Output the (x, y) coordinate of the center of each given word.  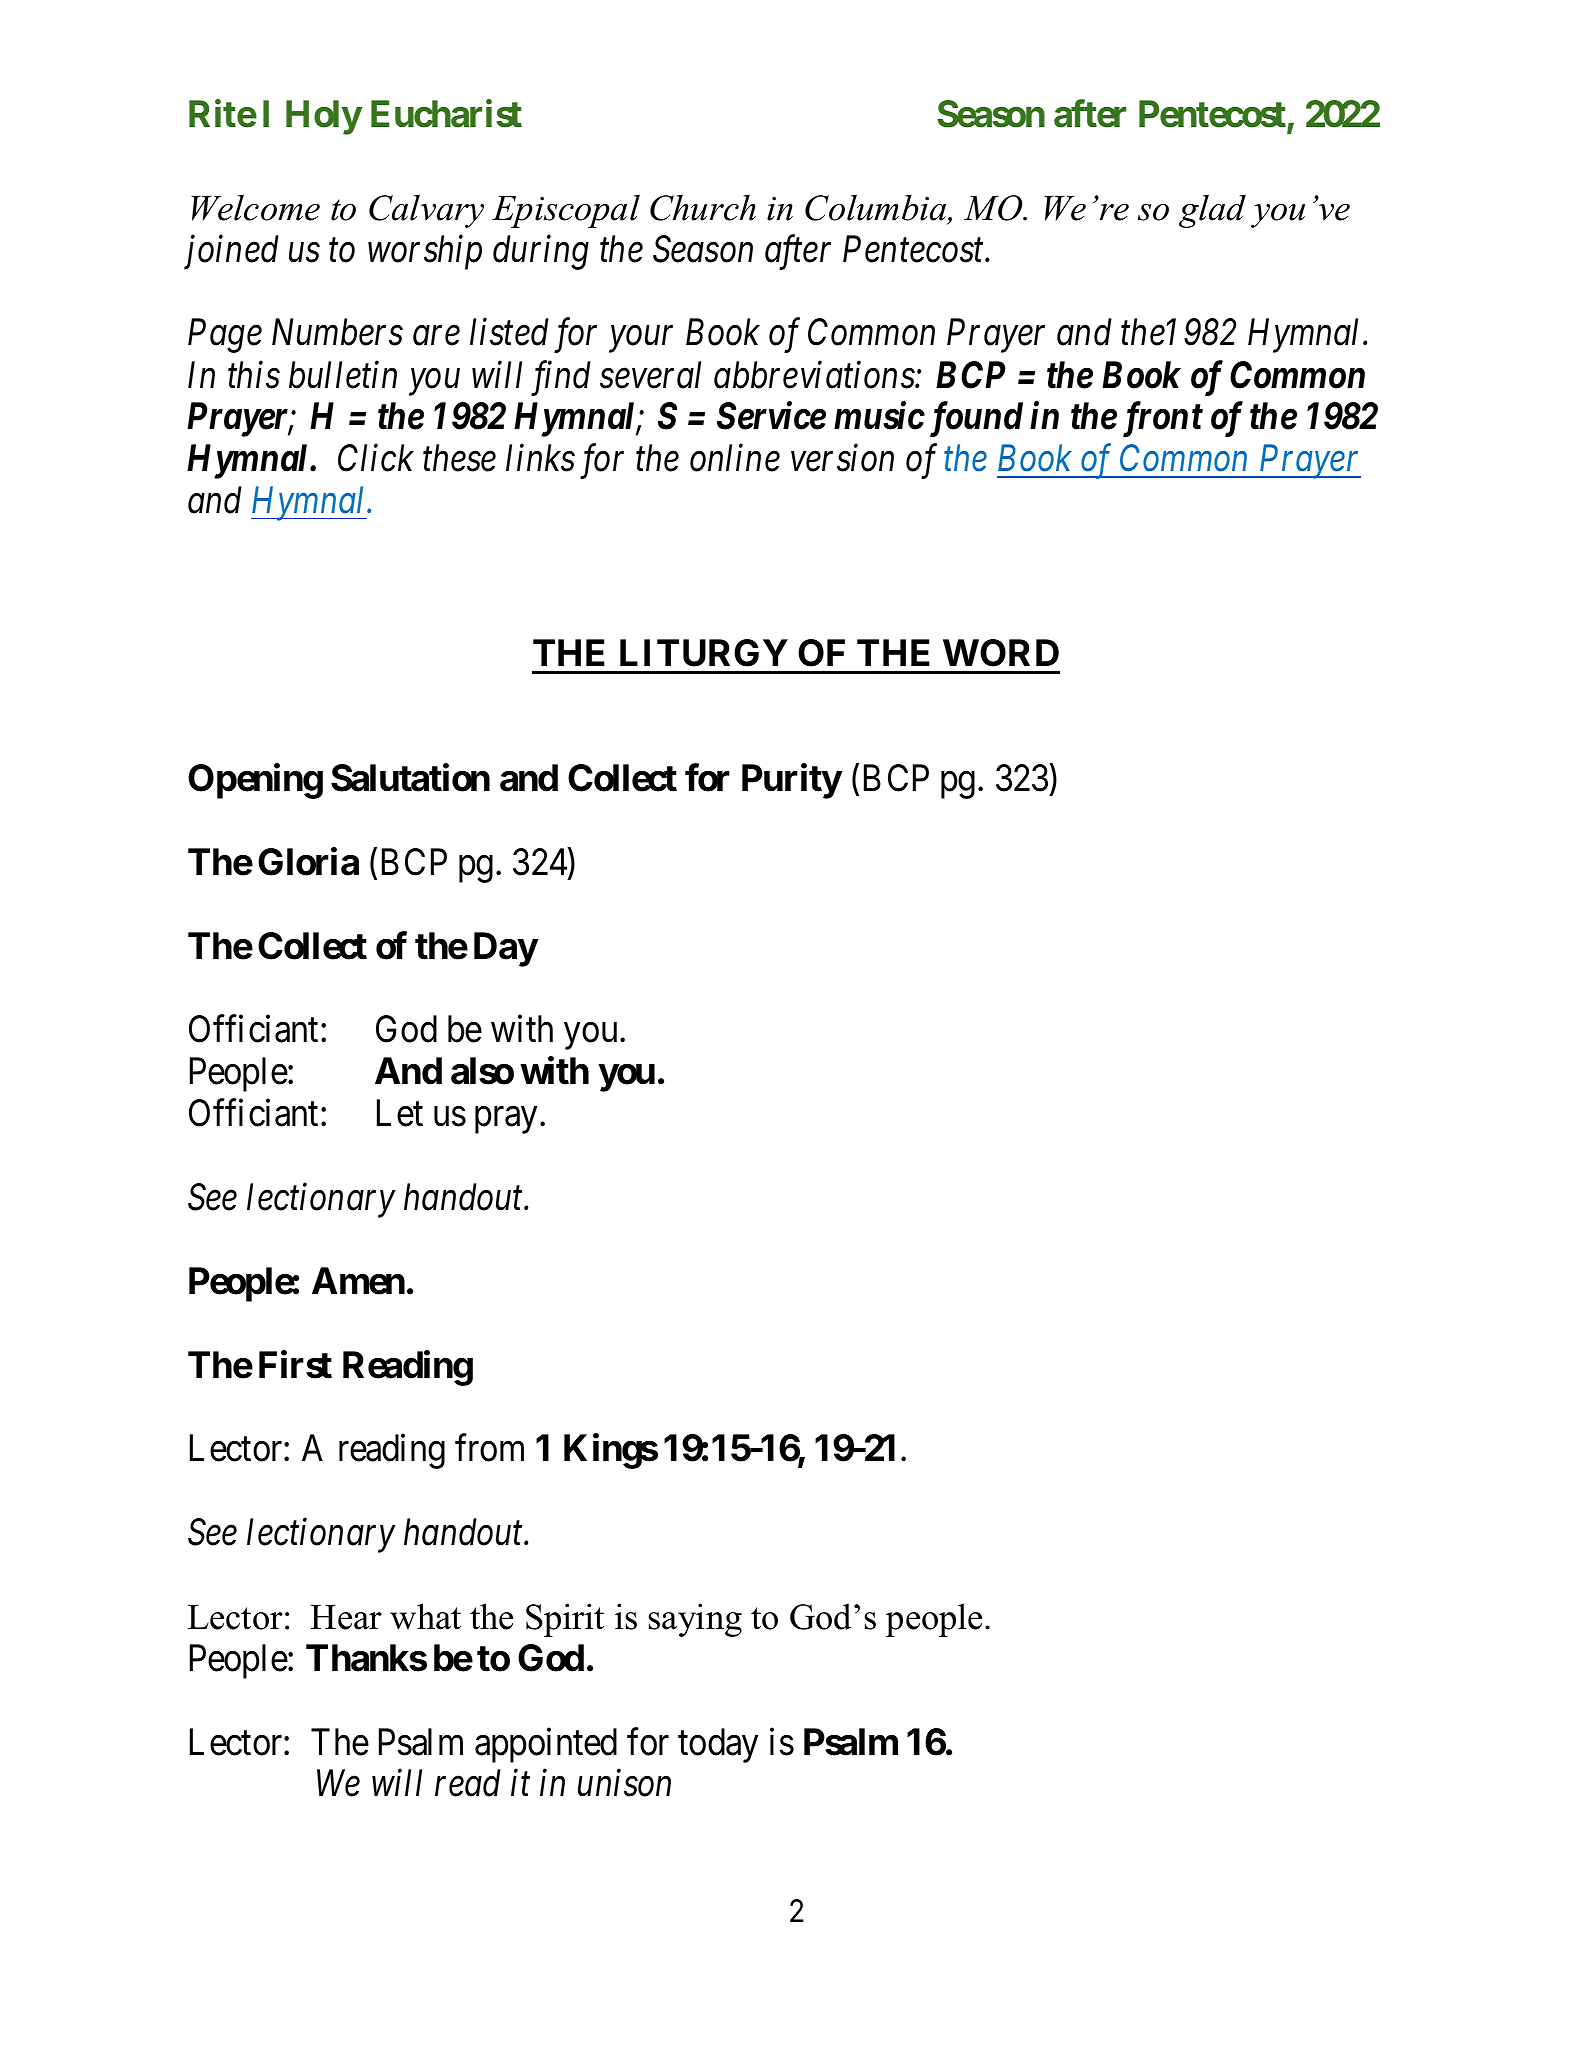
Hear (346, 1617)
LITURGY (704, 653)
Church (703, 207)
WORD (1001, 653)
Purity (792, 781)
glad (1212, 211)
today (718, 1745)
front (1163, 419)
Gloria (308, 862)
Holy (324, 117)
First (295, 1365)
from (489, 1448)
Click (376, 458)
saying (695, 1620)
